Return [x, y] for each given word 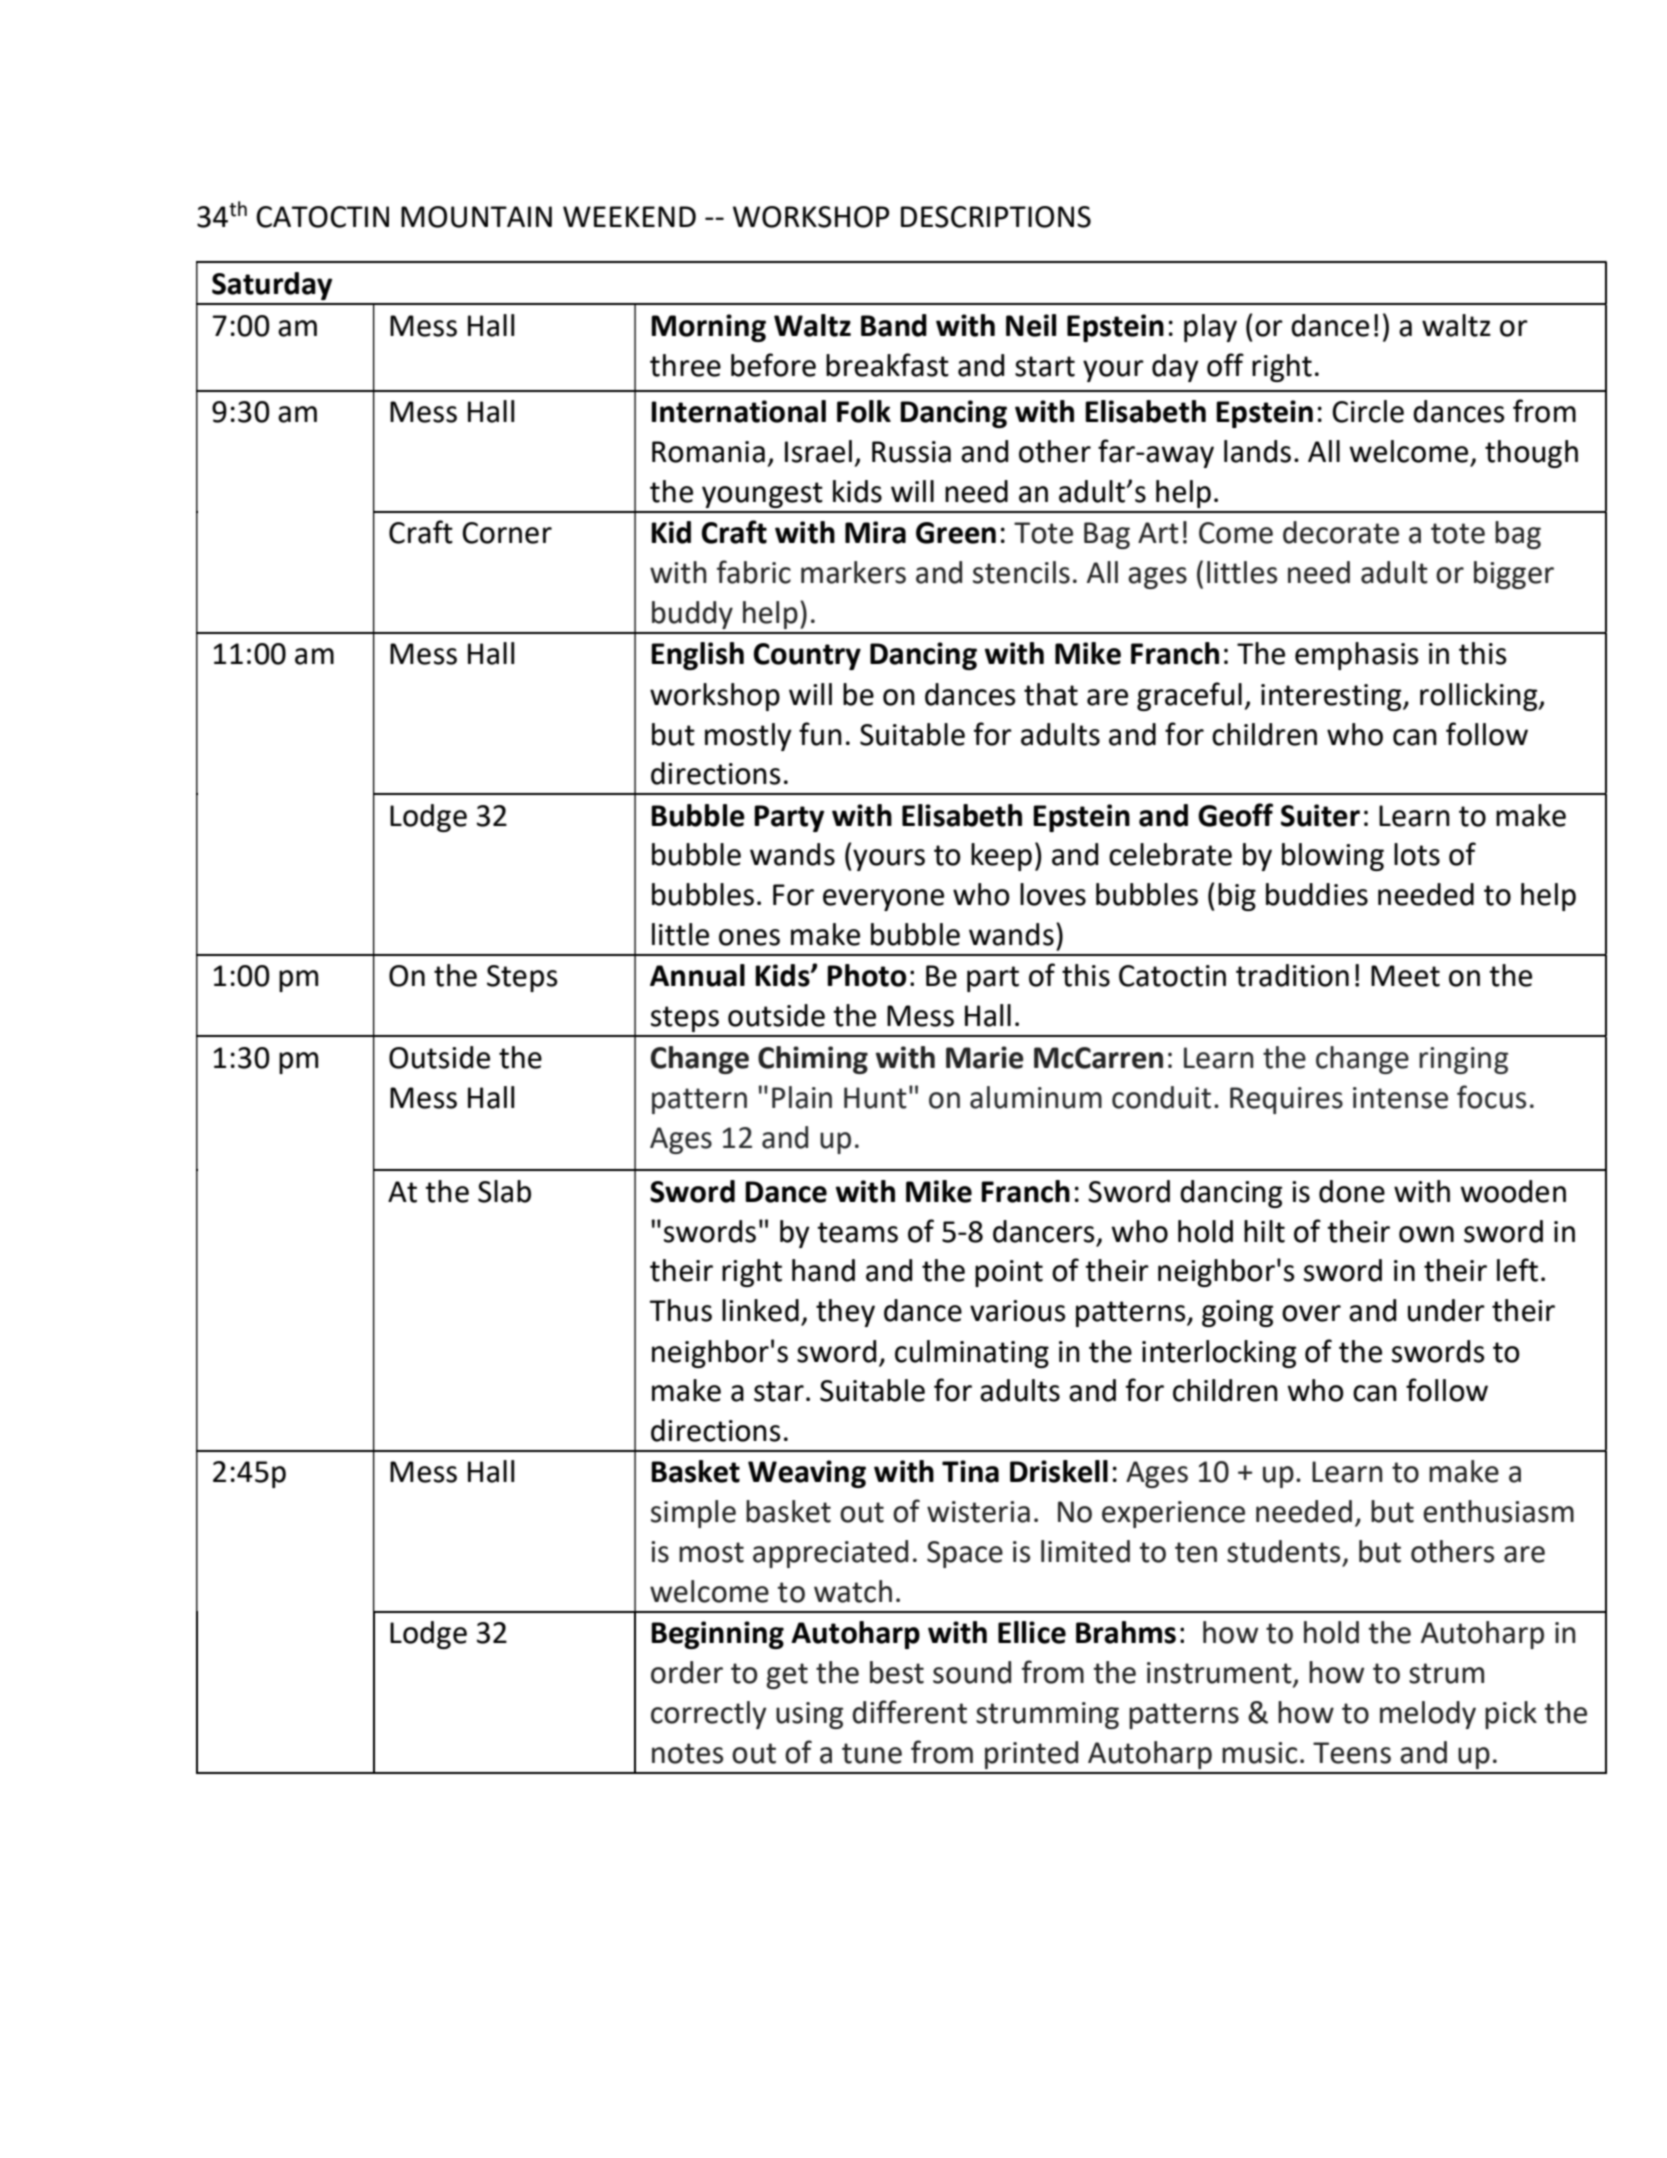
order [687, 1672]
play [1210, 328]
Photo [866, 975]
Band [894, 325]
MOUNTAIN [476, 217]
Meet [1405, 976]
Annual [697, 975]
